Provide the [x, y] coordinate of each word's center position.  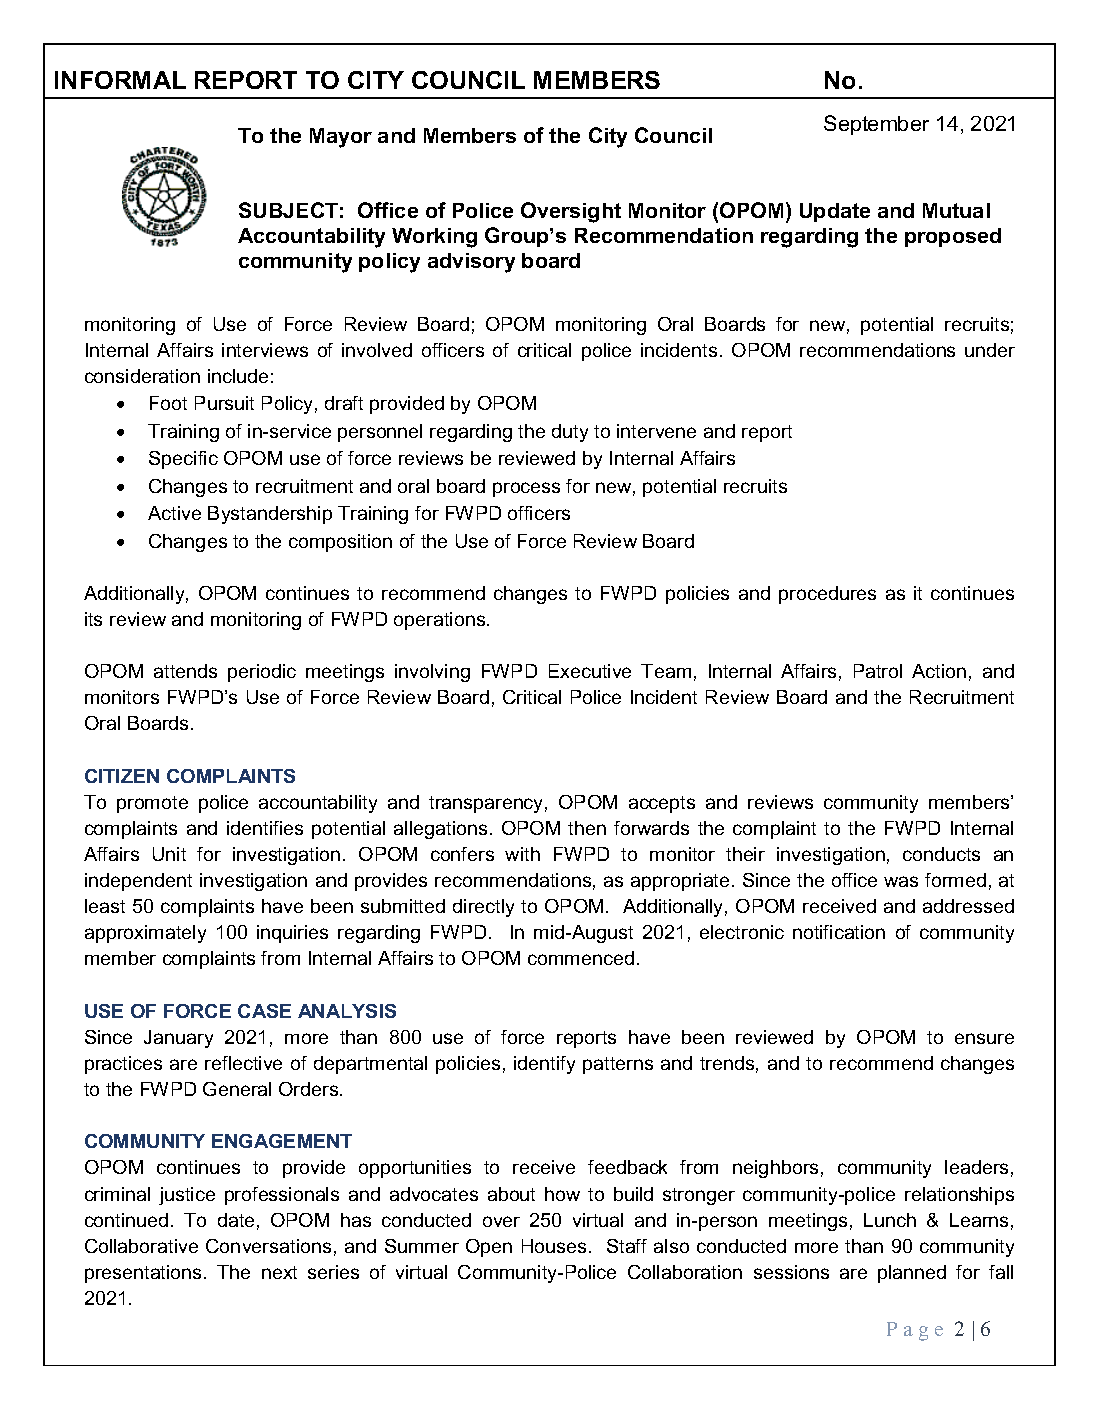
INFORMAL [120, 80]
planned [912, 1274]
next [279, 1272]
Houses [554, 1246]
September [876, 125]
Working [434, 238]
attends [185, 671]
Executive [590, 671]
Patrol [878, 671]
